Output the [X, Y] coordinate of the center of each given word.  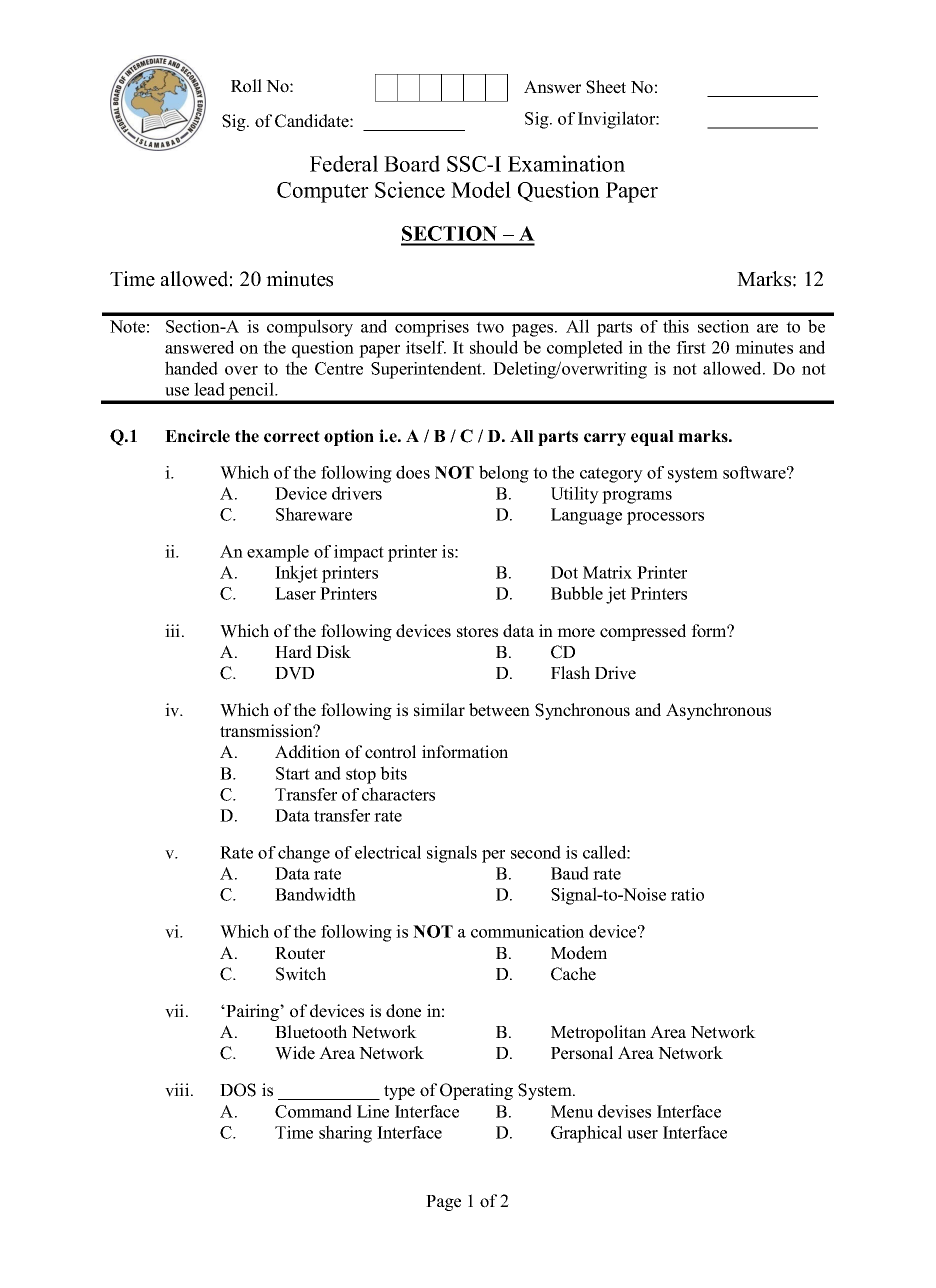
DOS [238, 1090]
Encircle [197, 436]
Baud [570, 873]
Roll [246, 86]
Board [412, 163]
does [413, 472]
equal [652, 438]
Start [293, 773]
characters [398, 794]
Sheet [606, 87]
